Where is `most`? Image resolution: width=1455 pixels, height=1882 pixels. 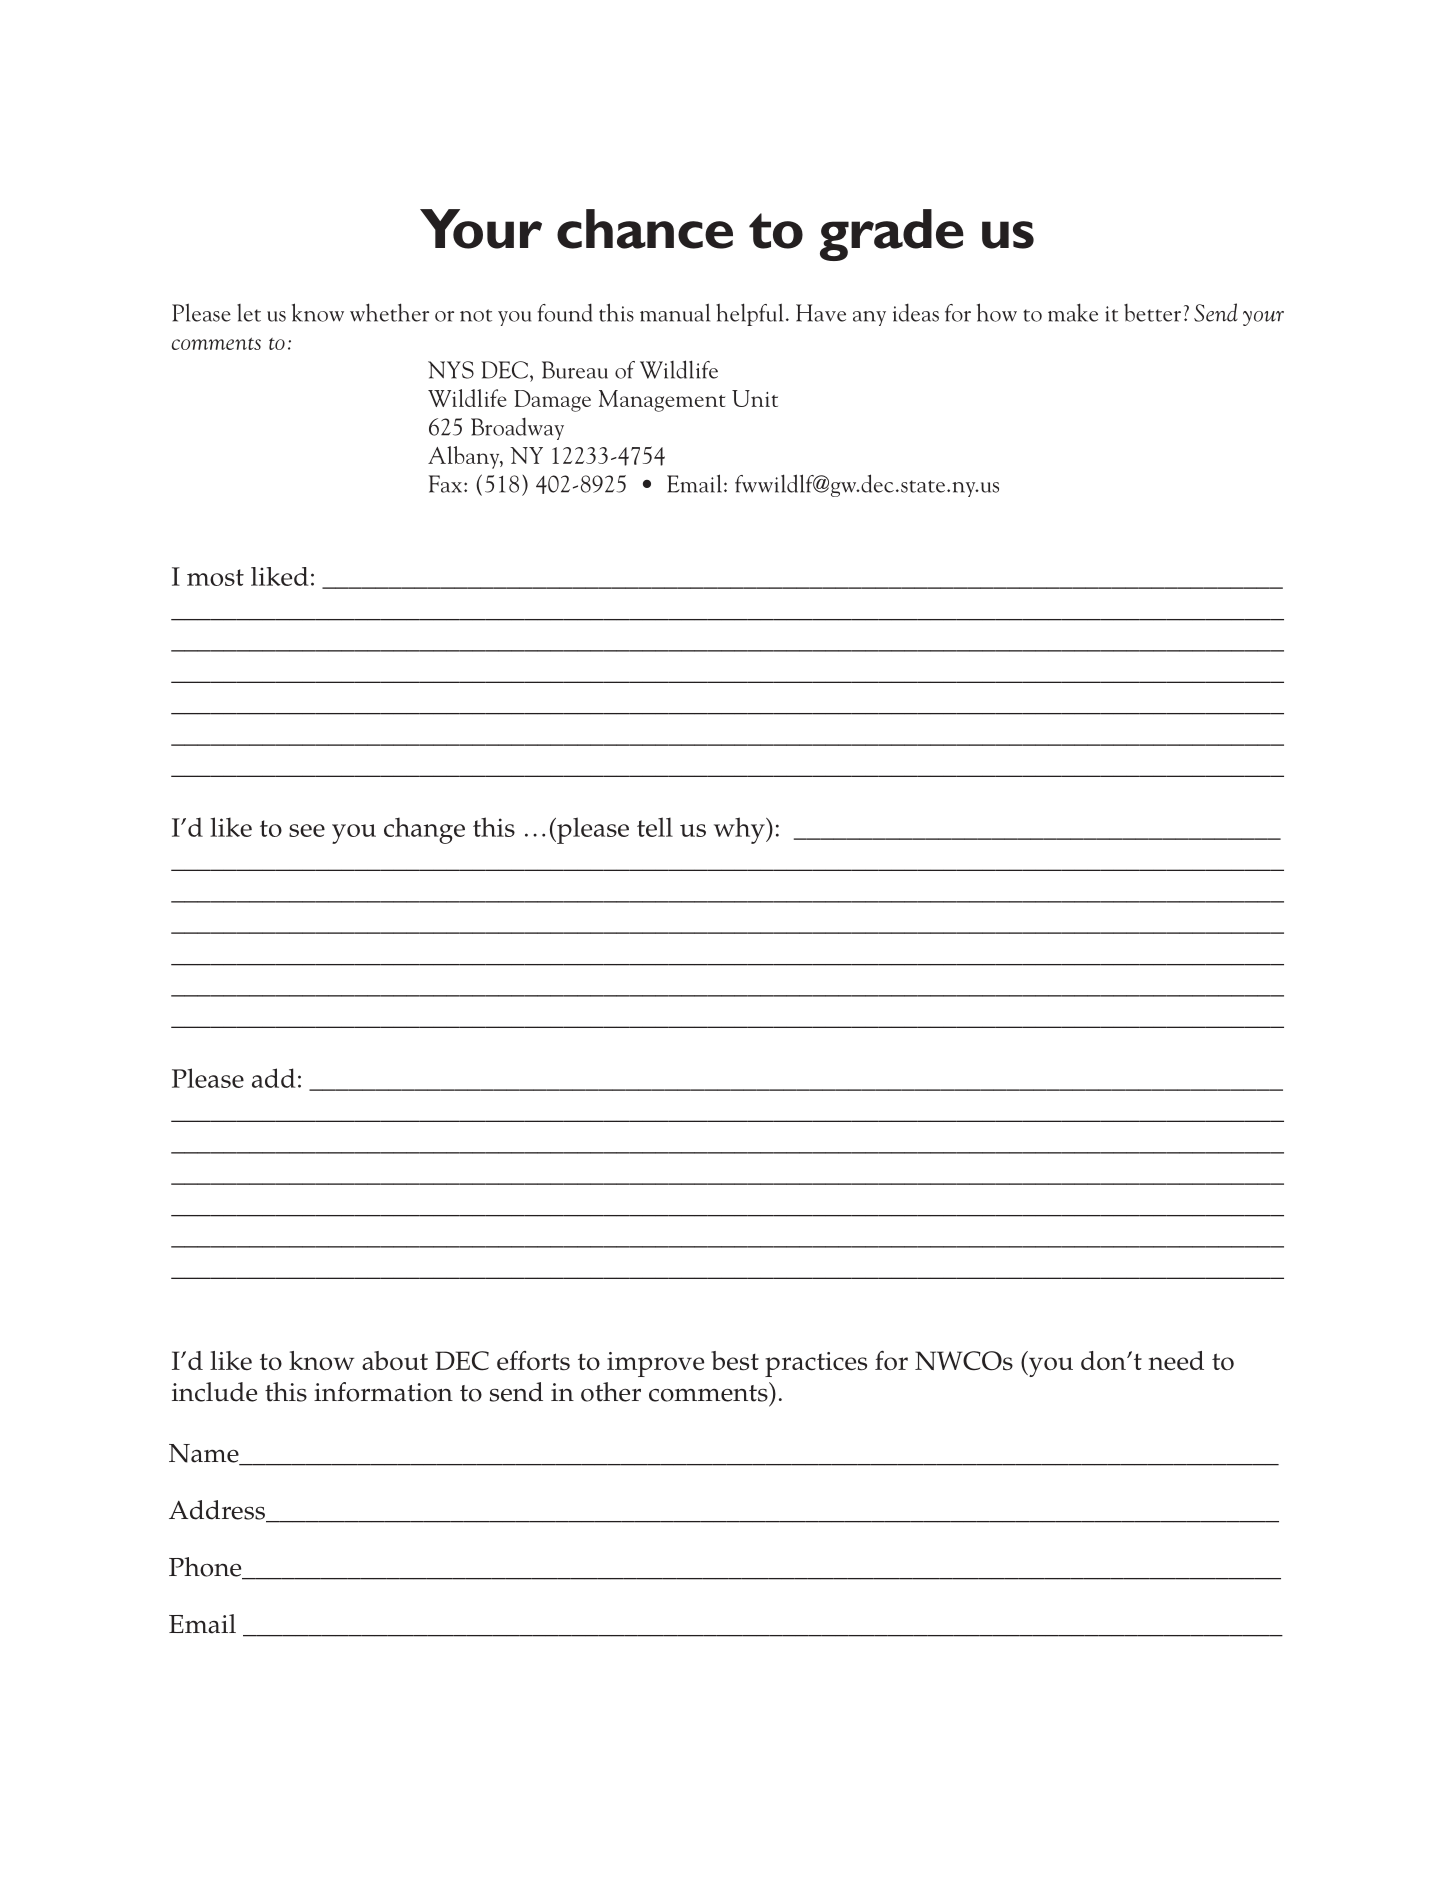 most is located at coordinates (215, 577).
